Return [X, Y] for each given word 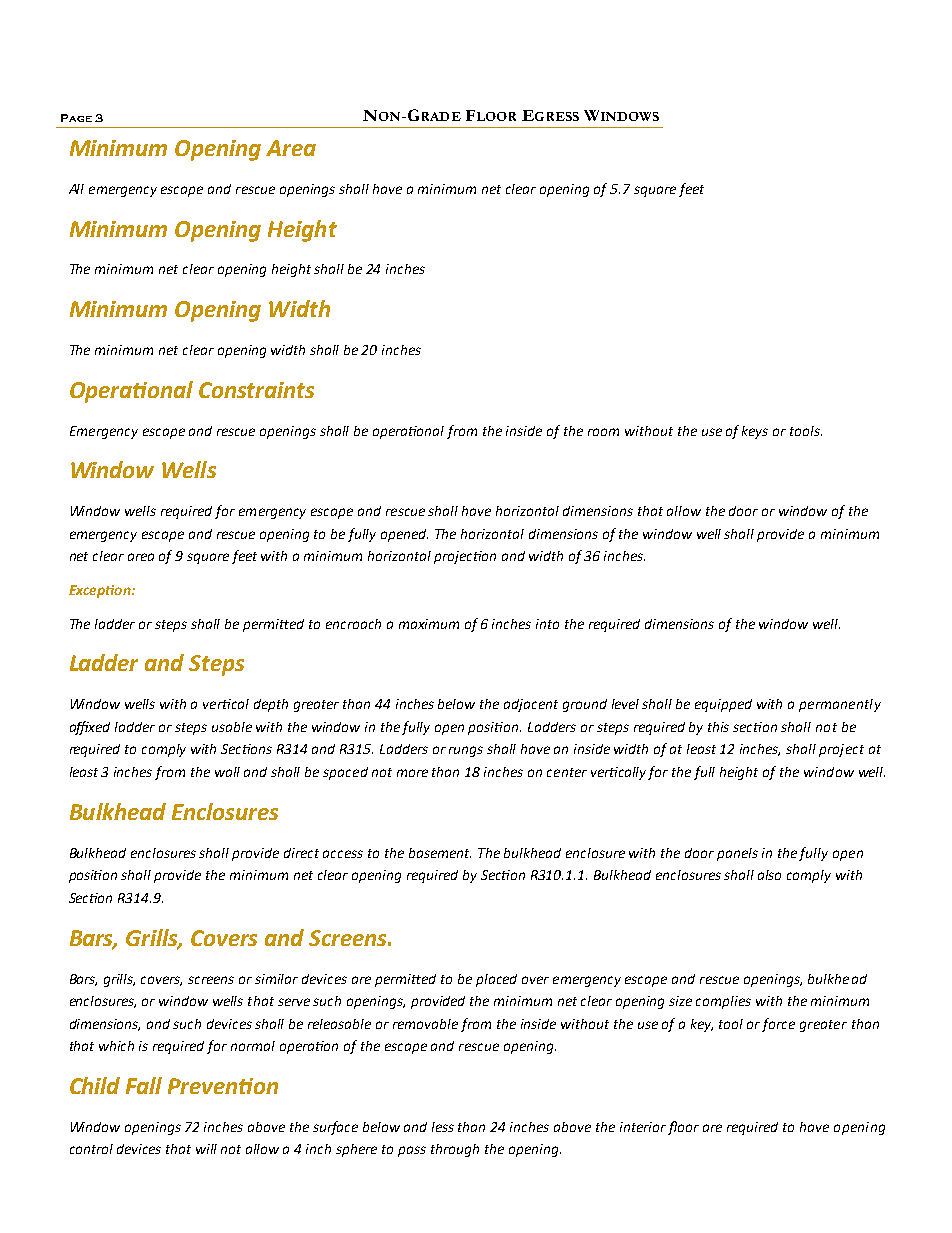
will [206, 1149]
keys [755, 432]
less [443, 1127]
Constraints [256, 390]
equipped [723, 705]
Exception [101, 591]
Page [76, 118]
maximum [429, 624]
